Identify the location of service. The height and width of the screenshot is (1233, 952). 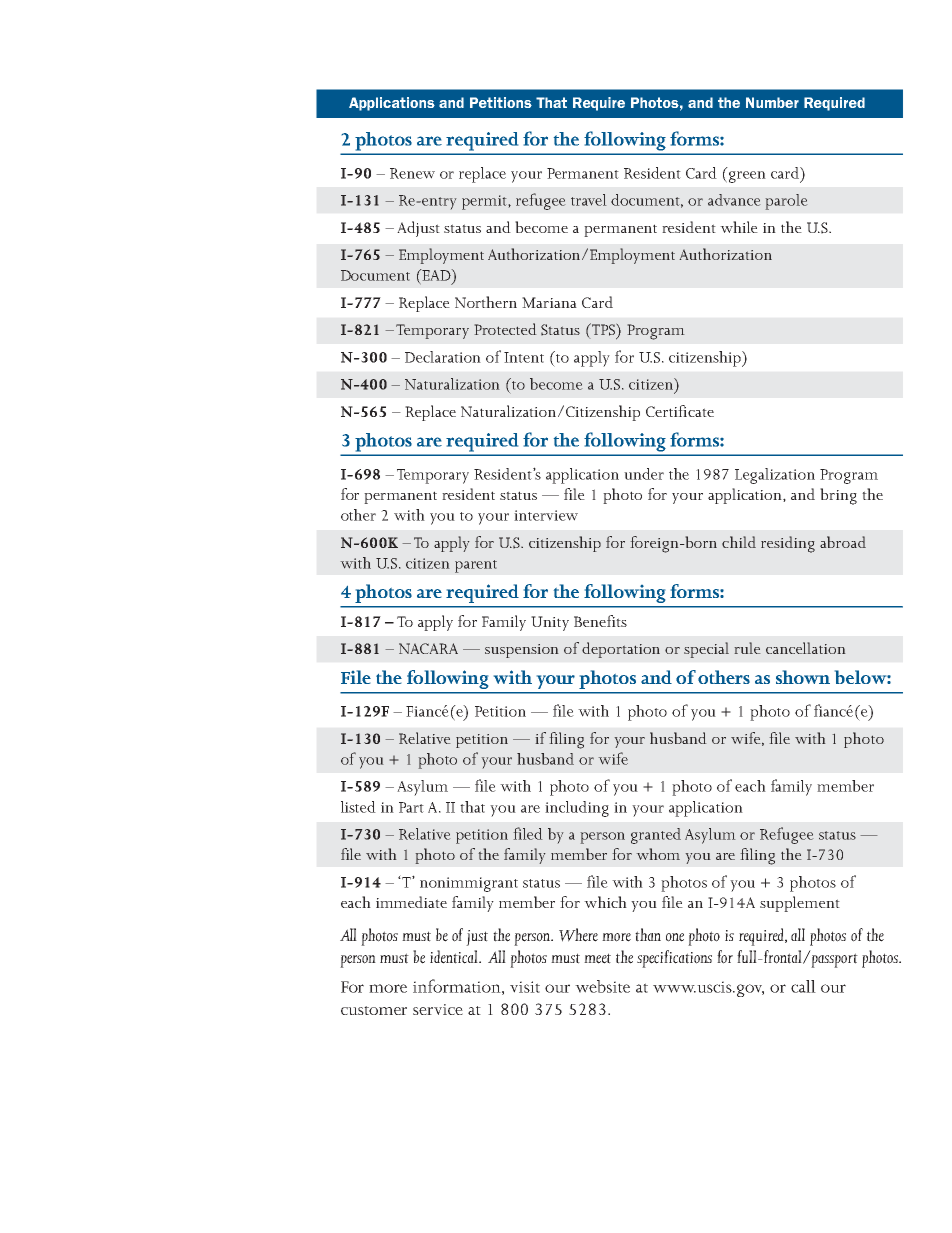
(438, 1009).
